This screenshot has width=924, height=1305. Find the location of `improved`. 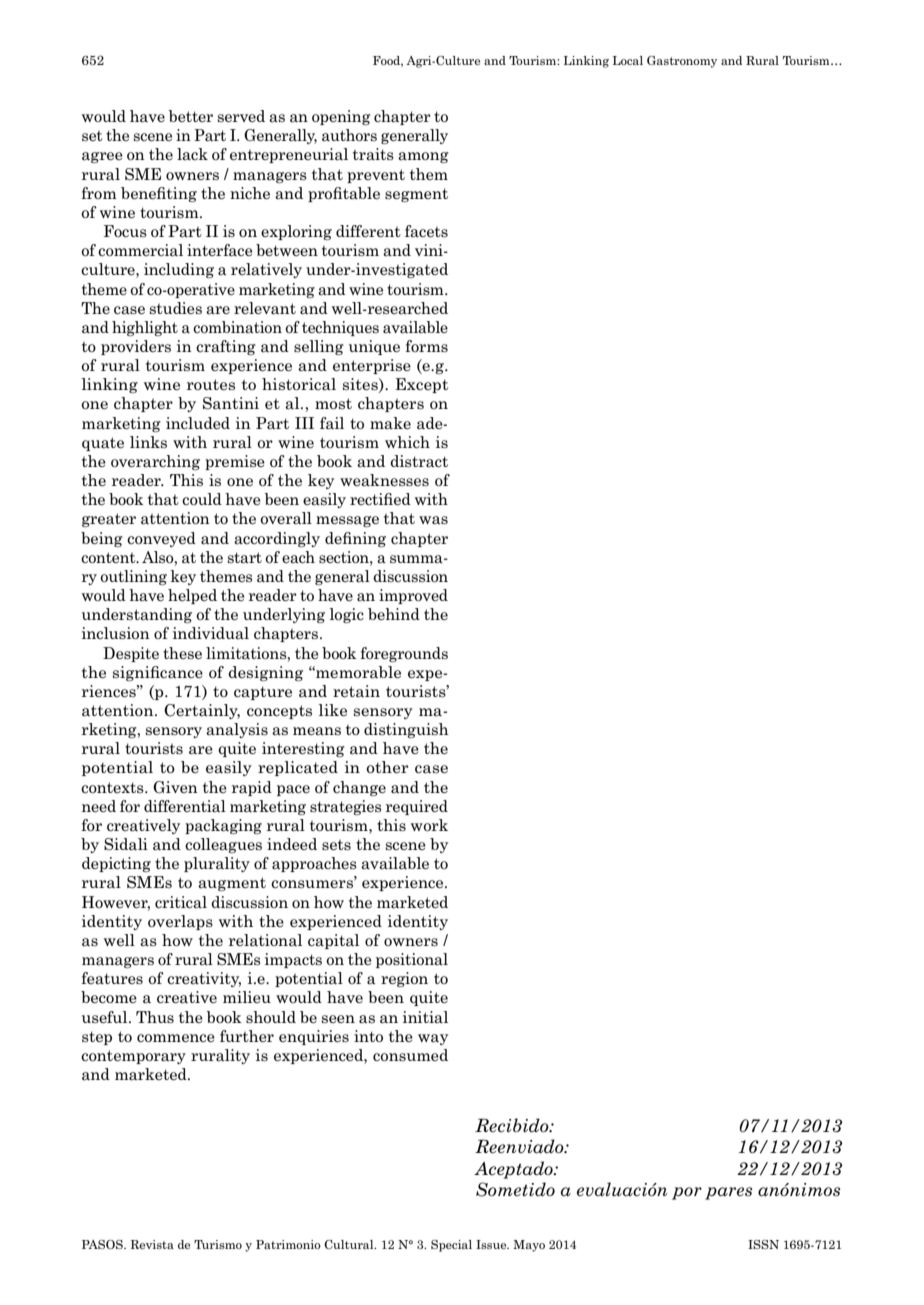

improved is located at coordinates (413, 596).
